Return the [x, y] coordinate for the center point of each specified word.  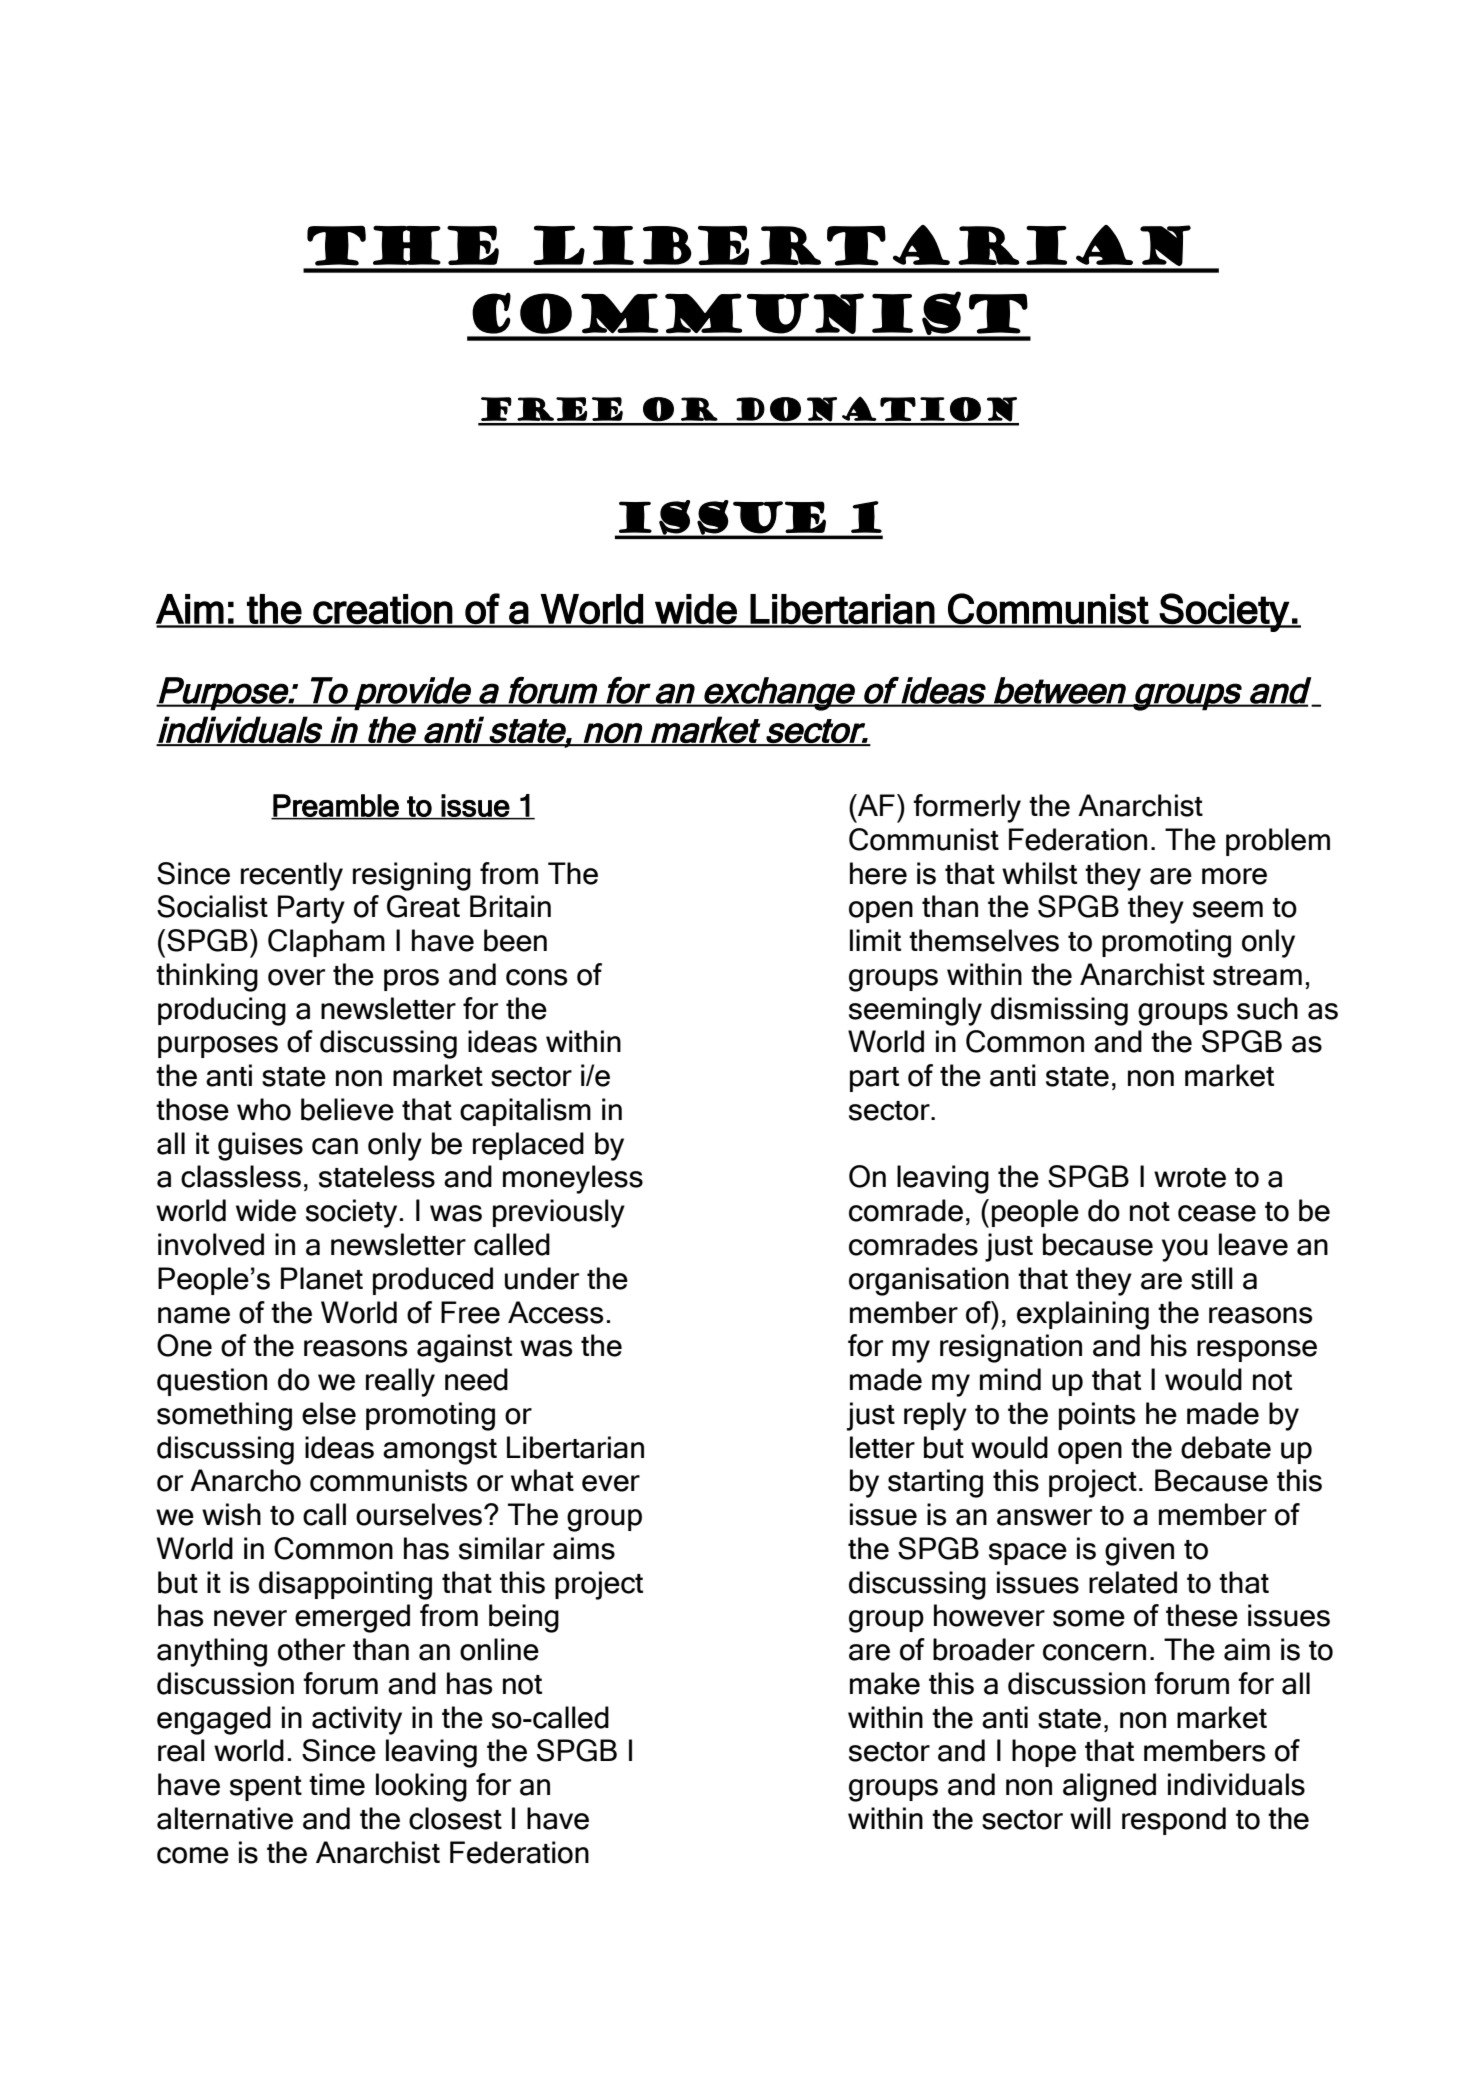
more [1234, 876]
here [878, 873]
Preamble [336, 806]
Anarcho [245, 1480]
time [337, 1784]
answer [1044, 1517]
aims [584, 1548]
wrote [1190, 1178]
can [335, 1146]
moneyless [573, 1179]
